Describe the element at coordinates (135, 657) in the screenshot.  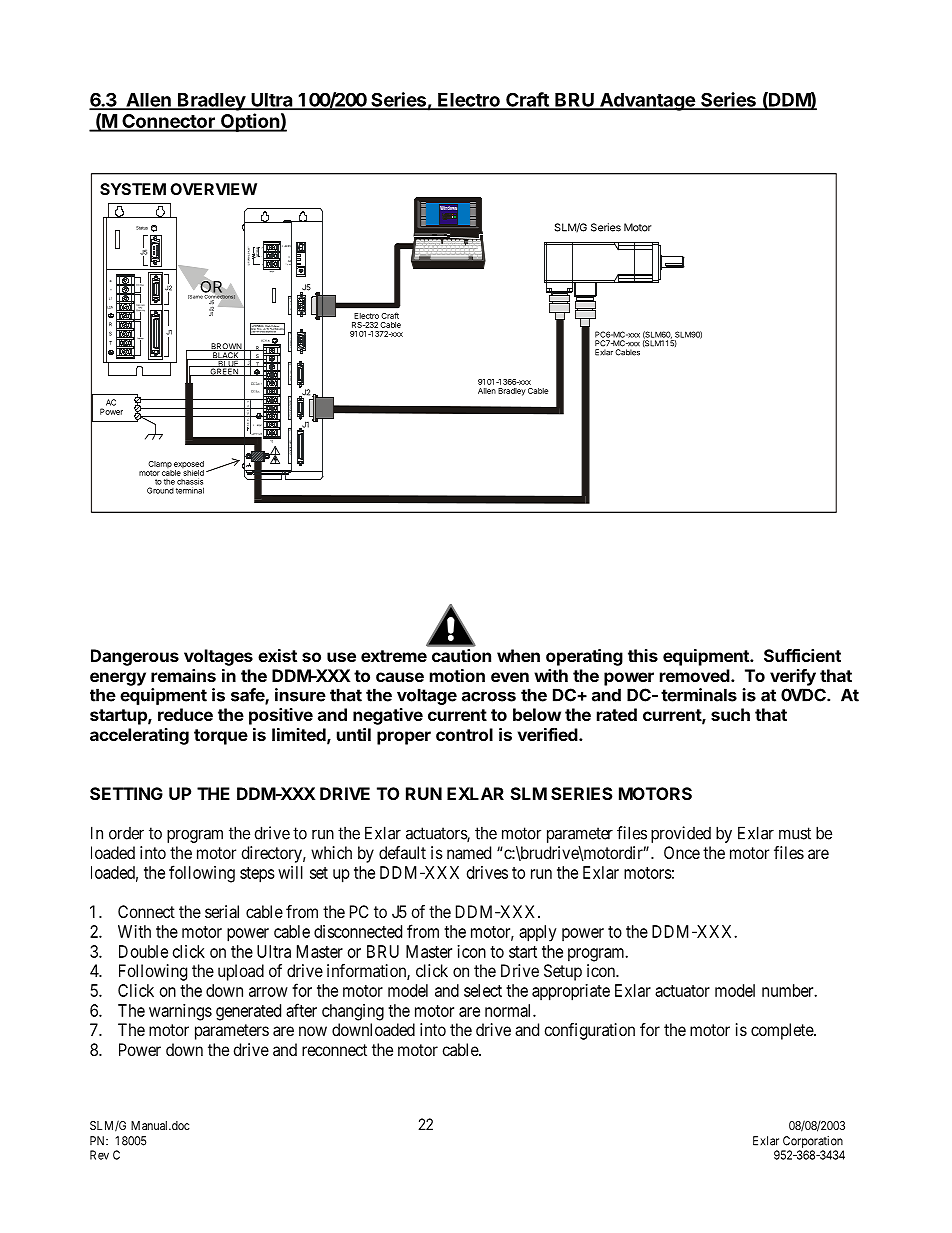
I see `Dangerous` at that location.
